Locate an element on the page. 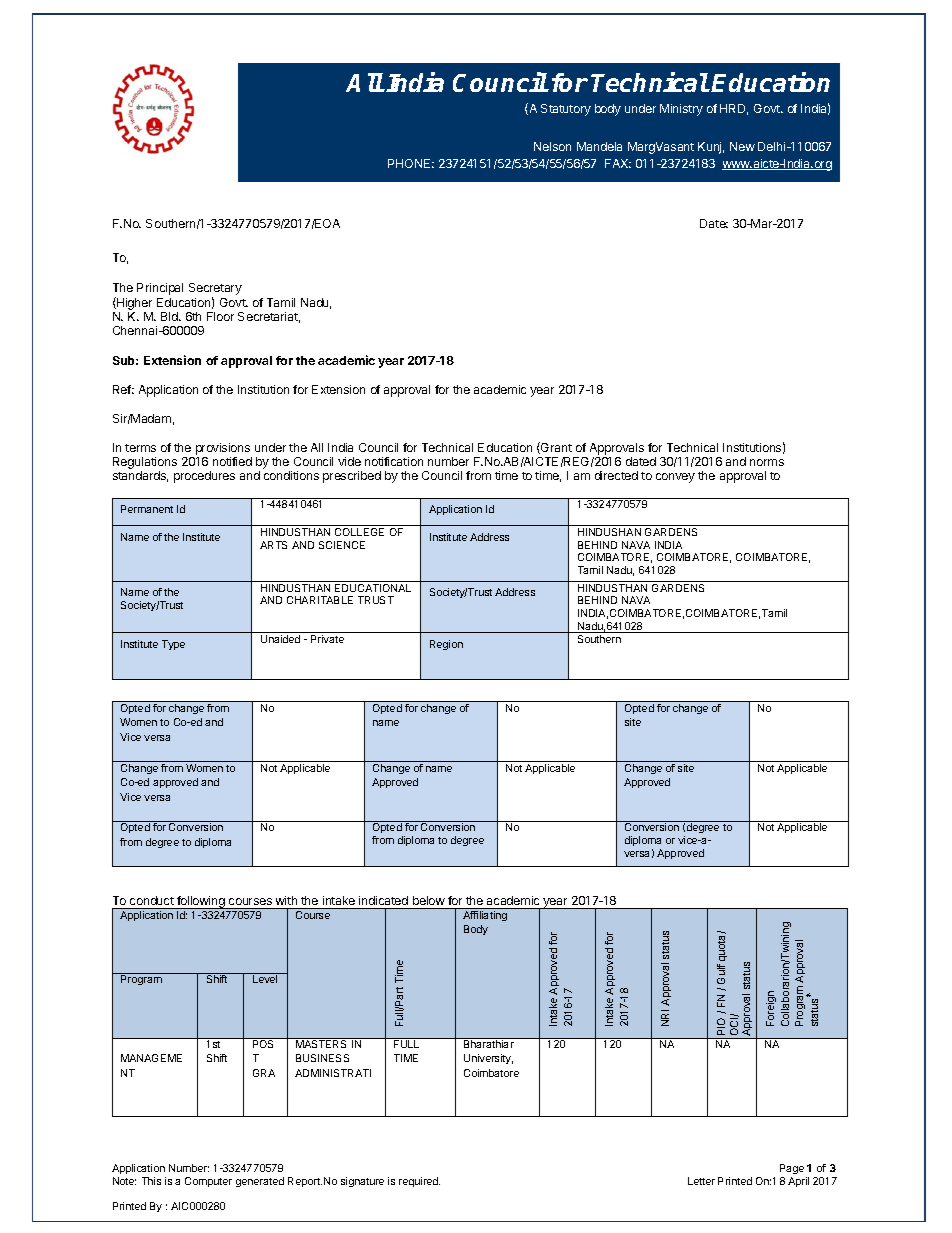 Image resolution: width=952 pixels, height=1233 pixels. convey is located at coordinates (675, 478).
